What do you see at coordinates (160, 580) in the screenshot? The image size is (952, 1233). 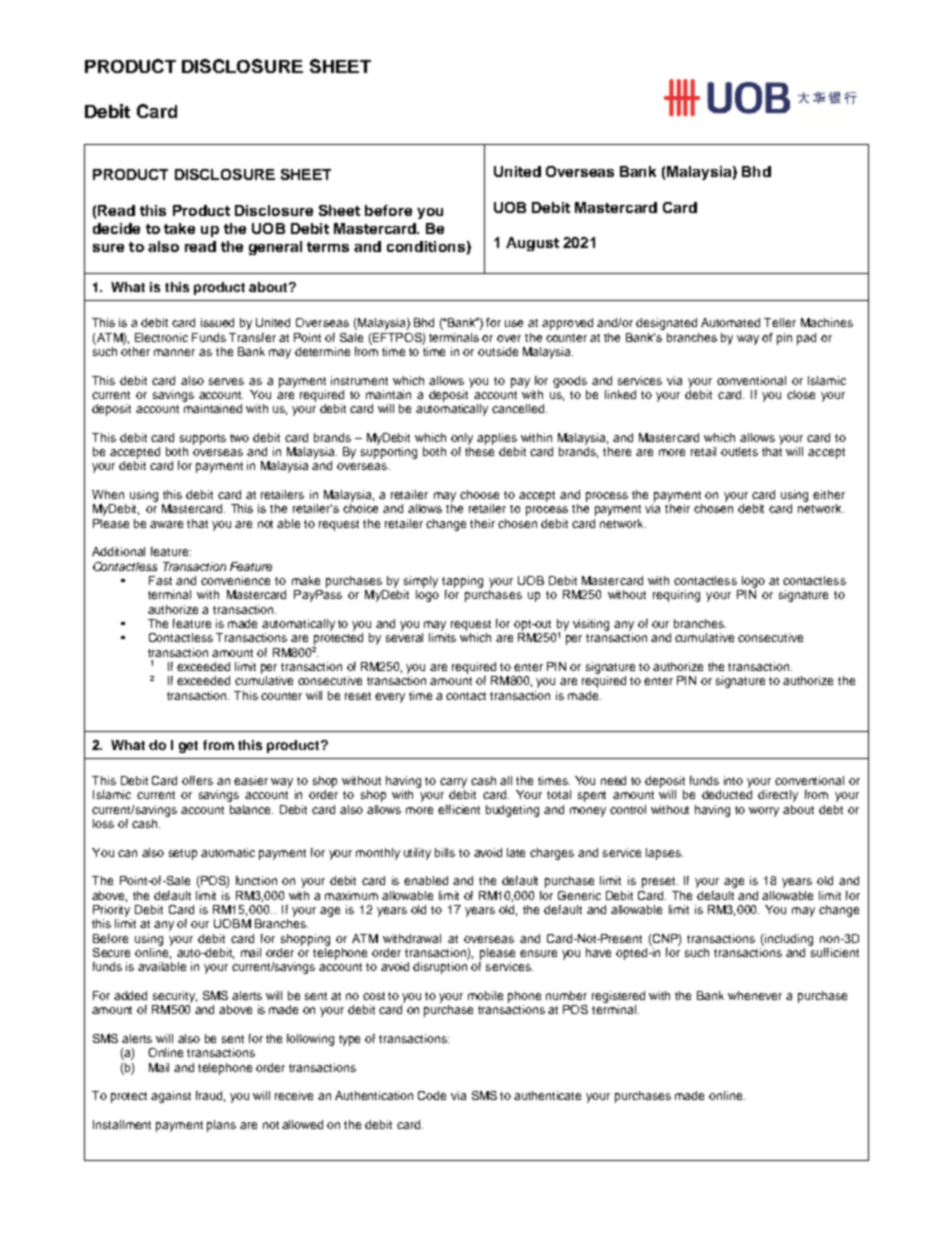 I see `Fast` at bounding box center [160, 580].
